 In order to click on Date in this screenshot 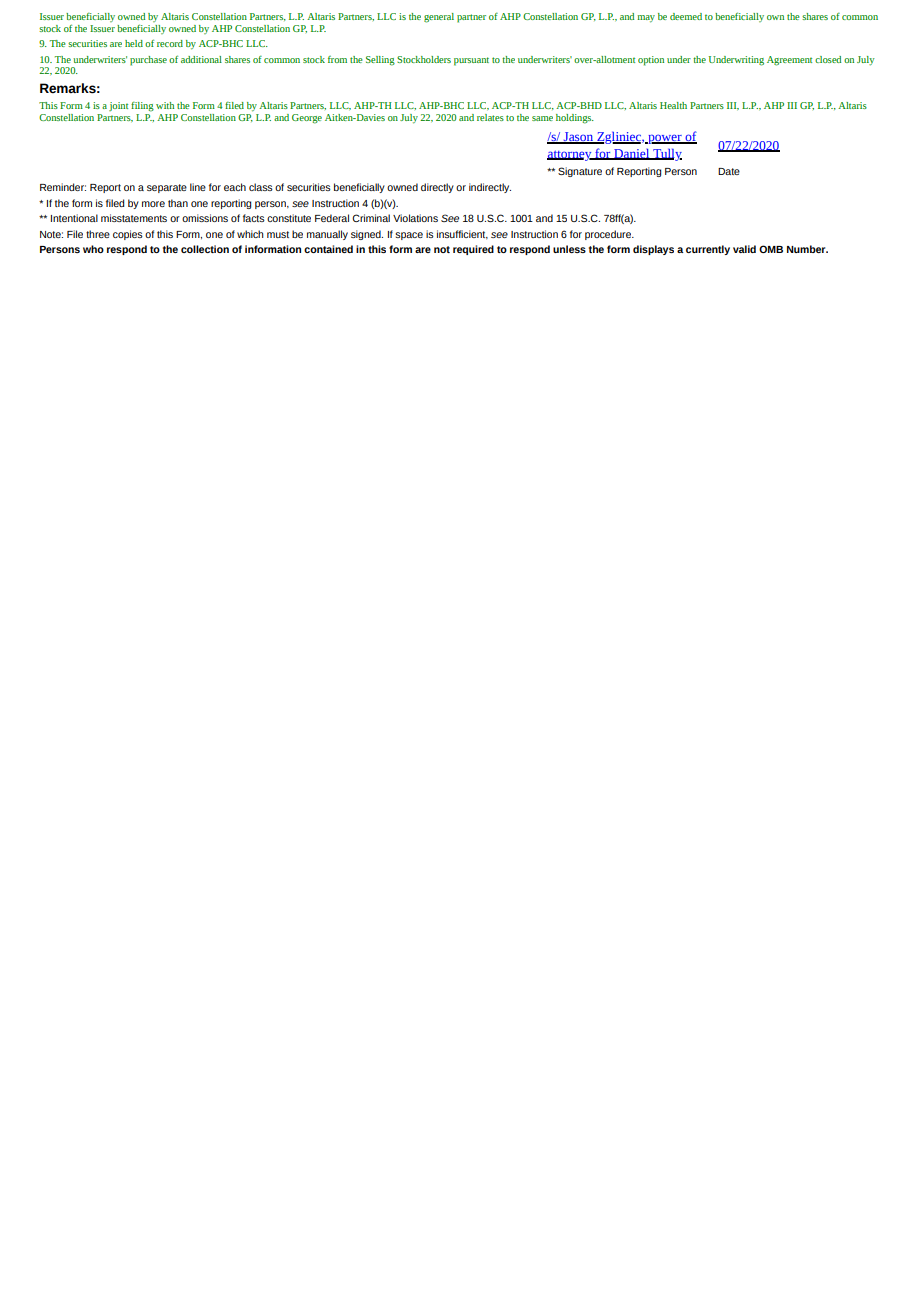, I will do `click(729, 171)`.
